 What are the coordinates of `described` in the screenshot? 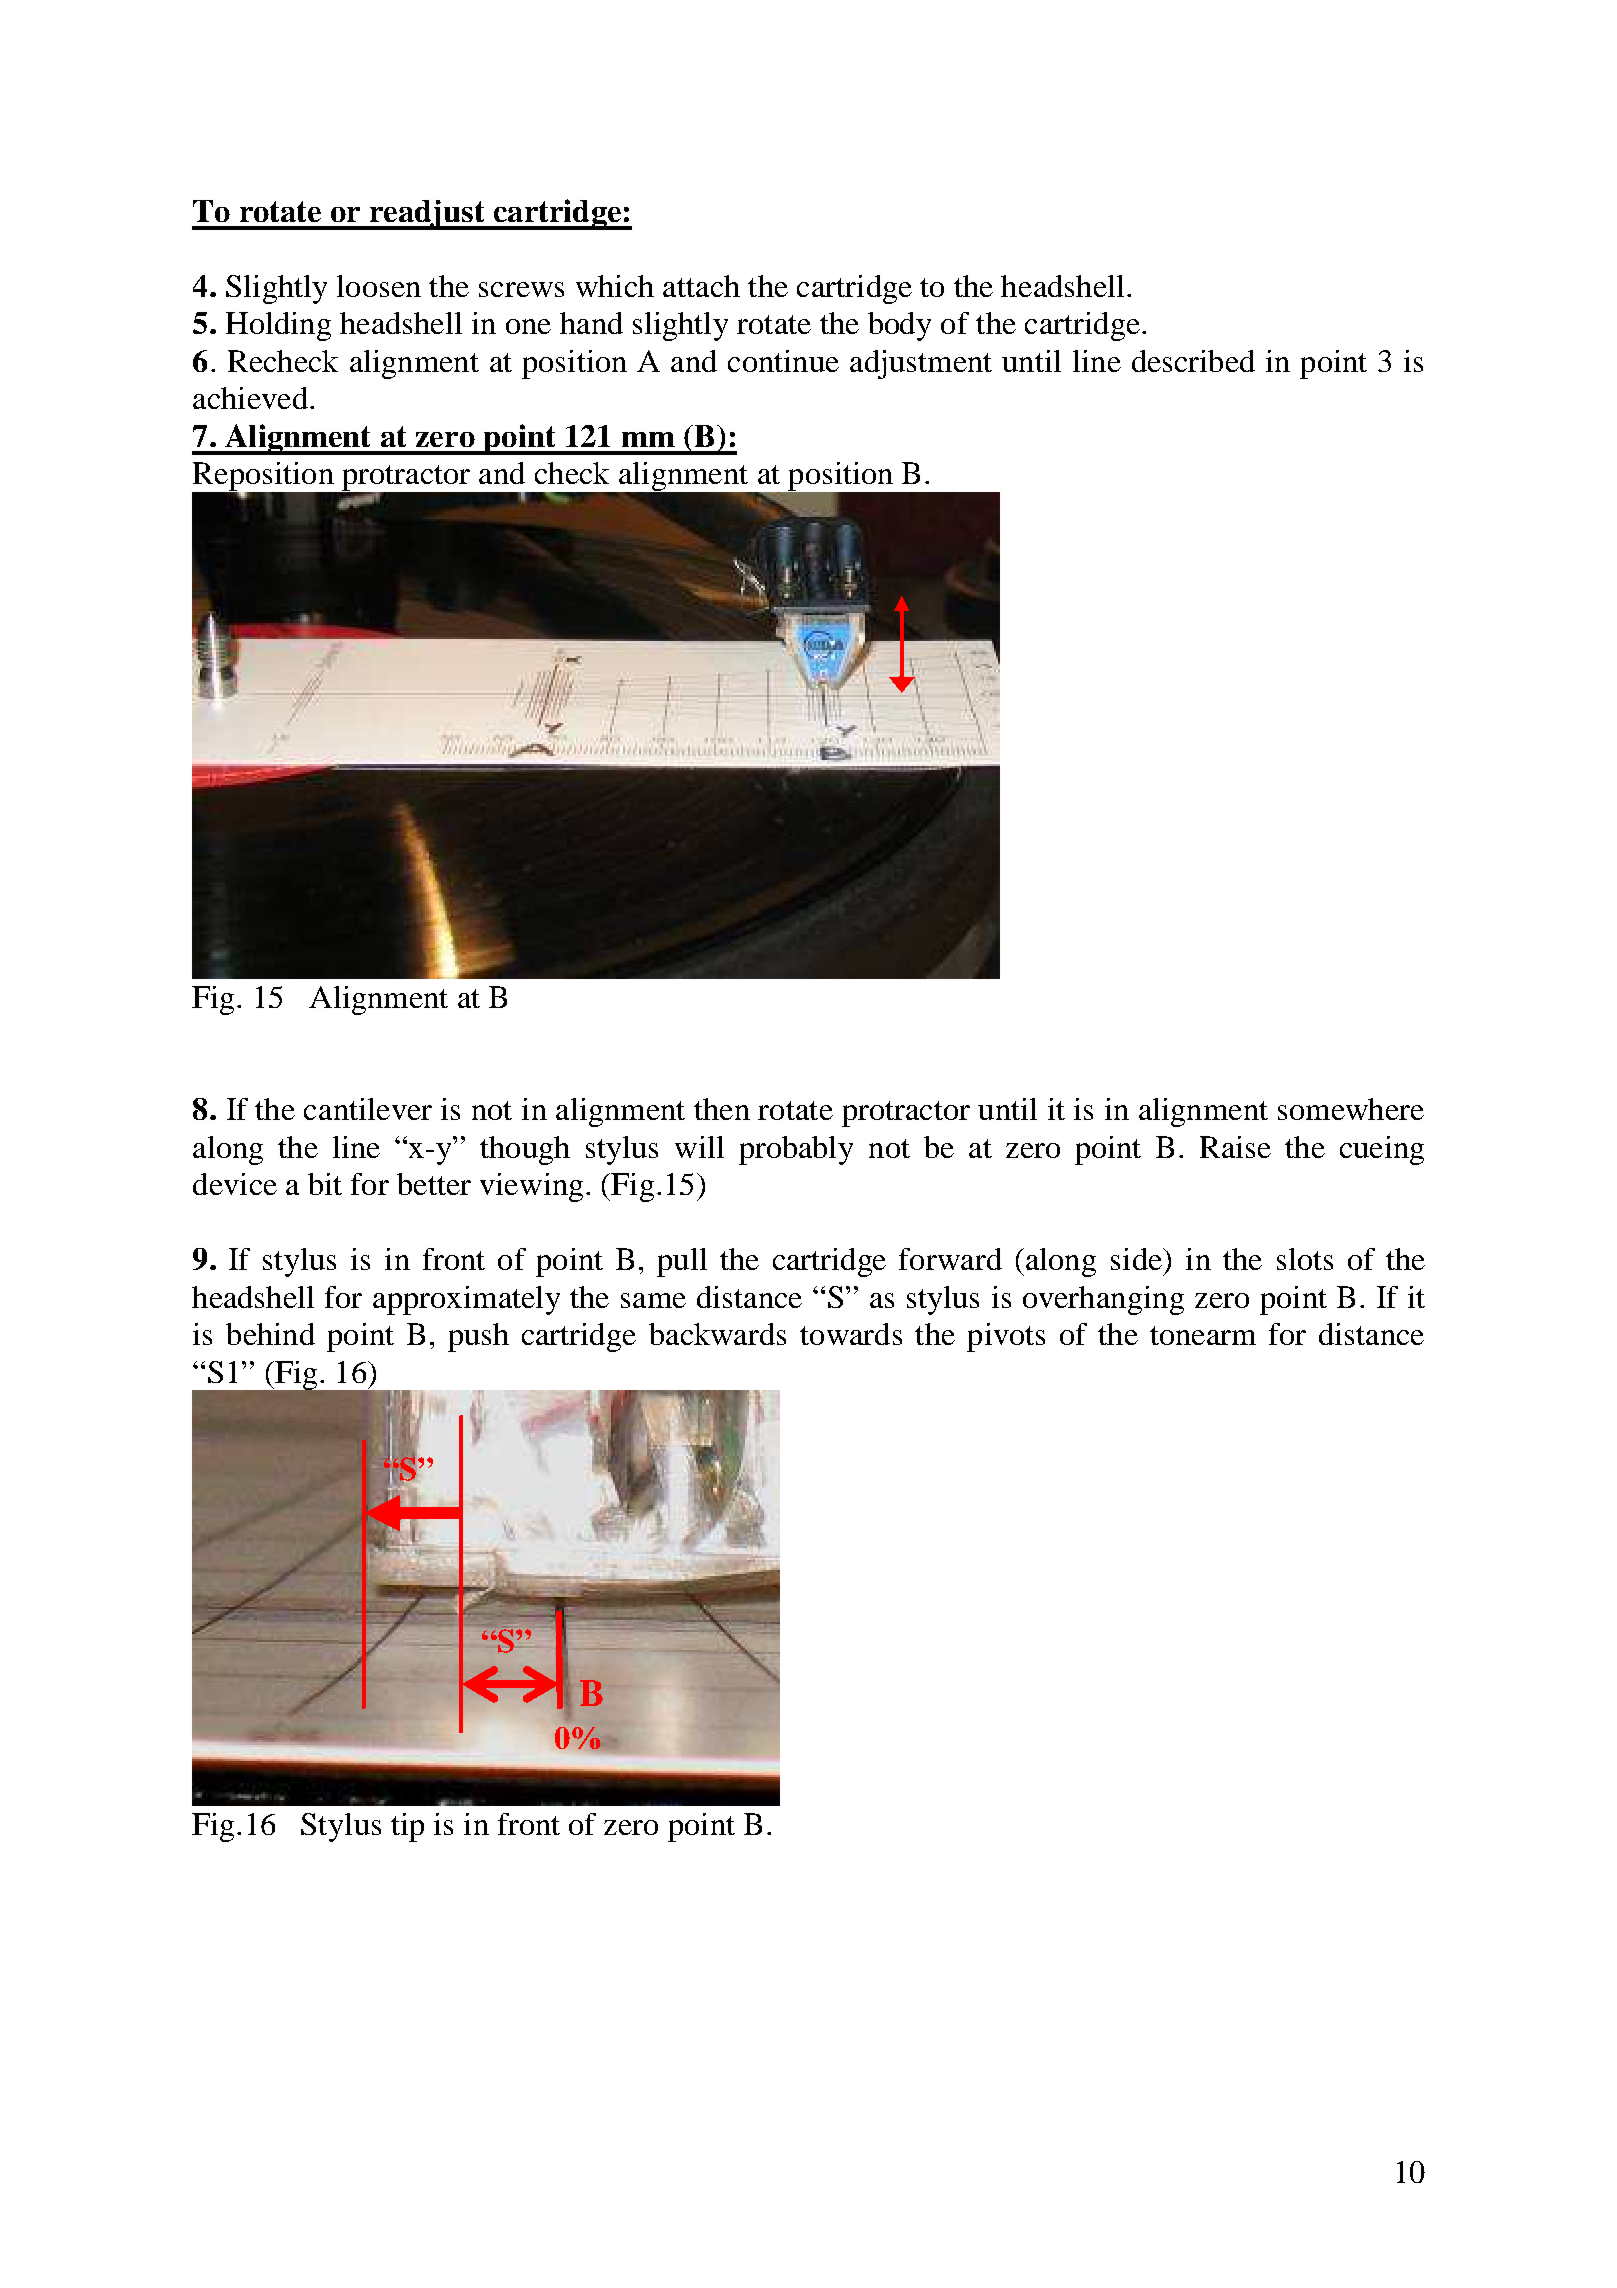 It's located at (1193, 361).
